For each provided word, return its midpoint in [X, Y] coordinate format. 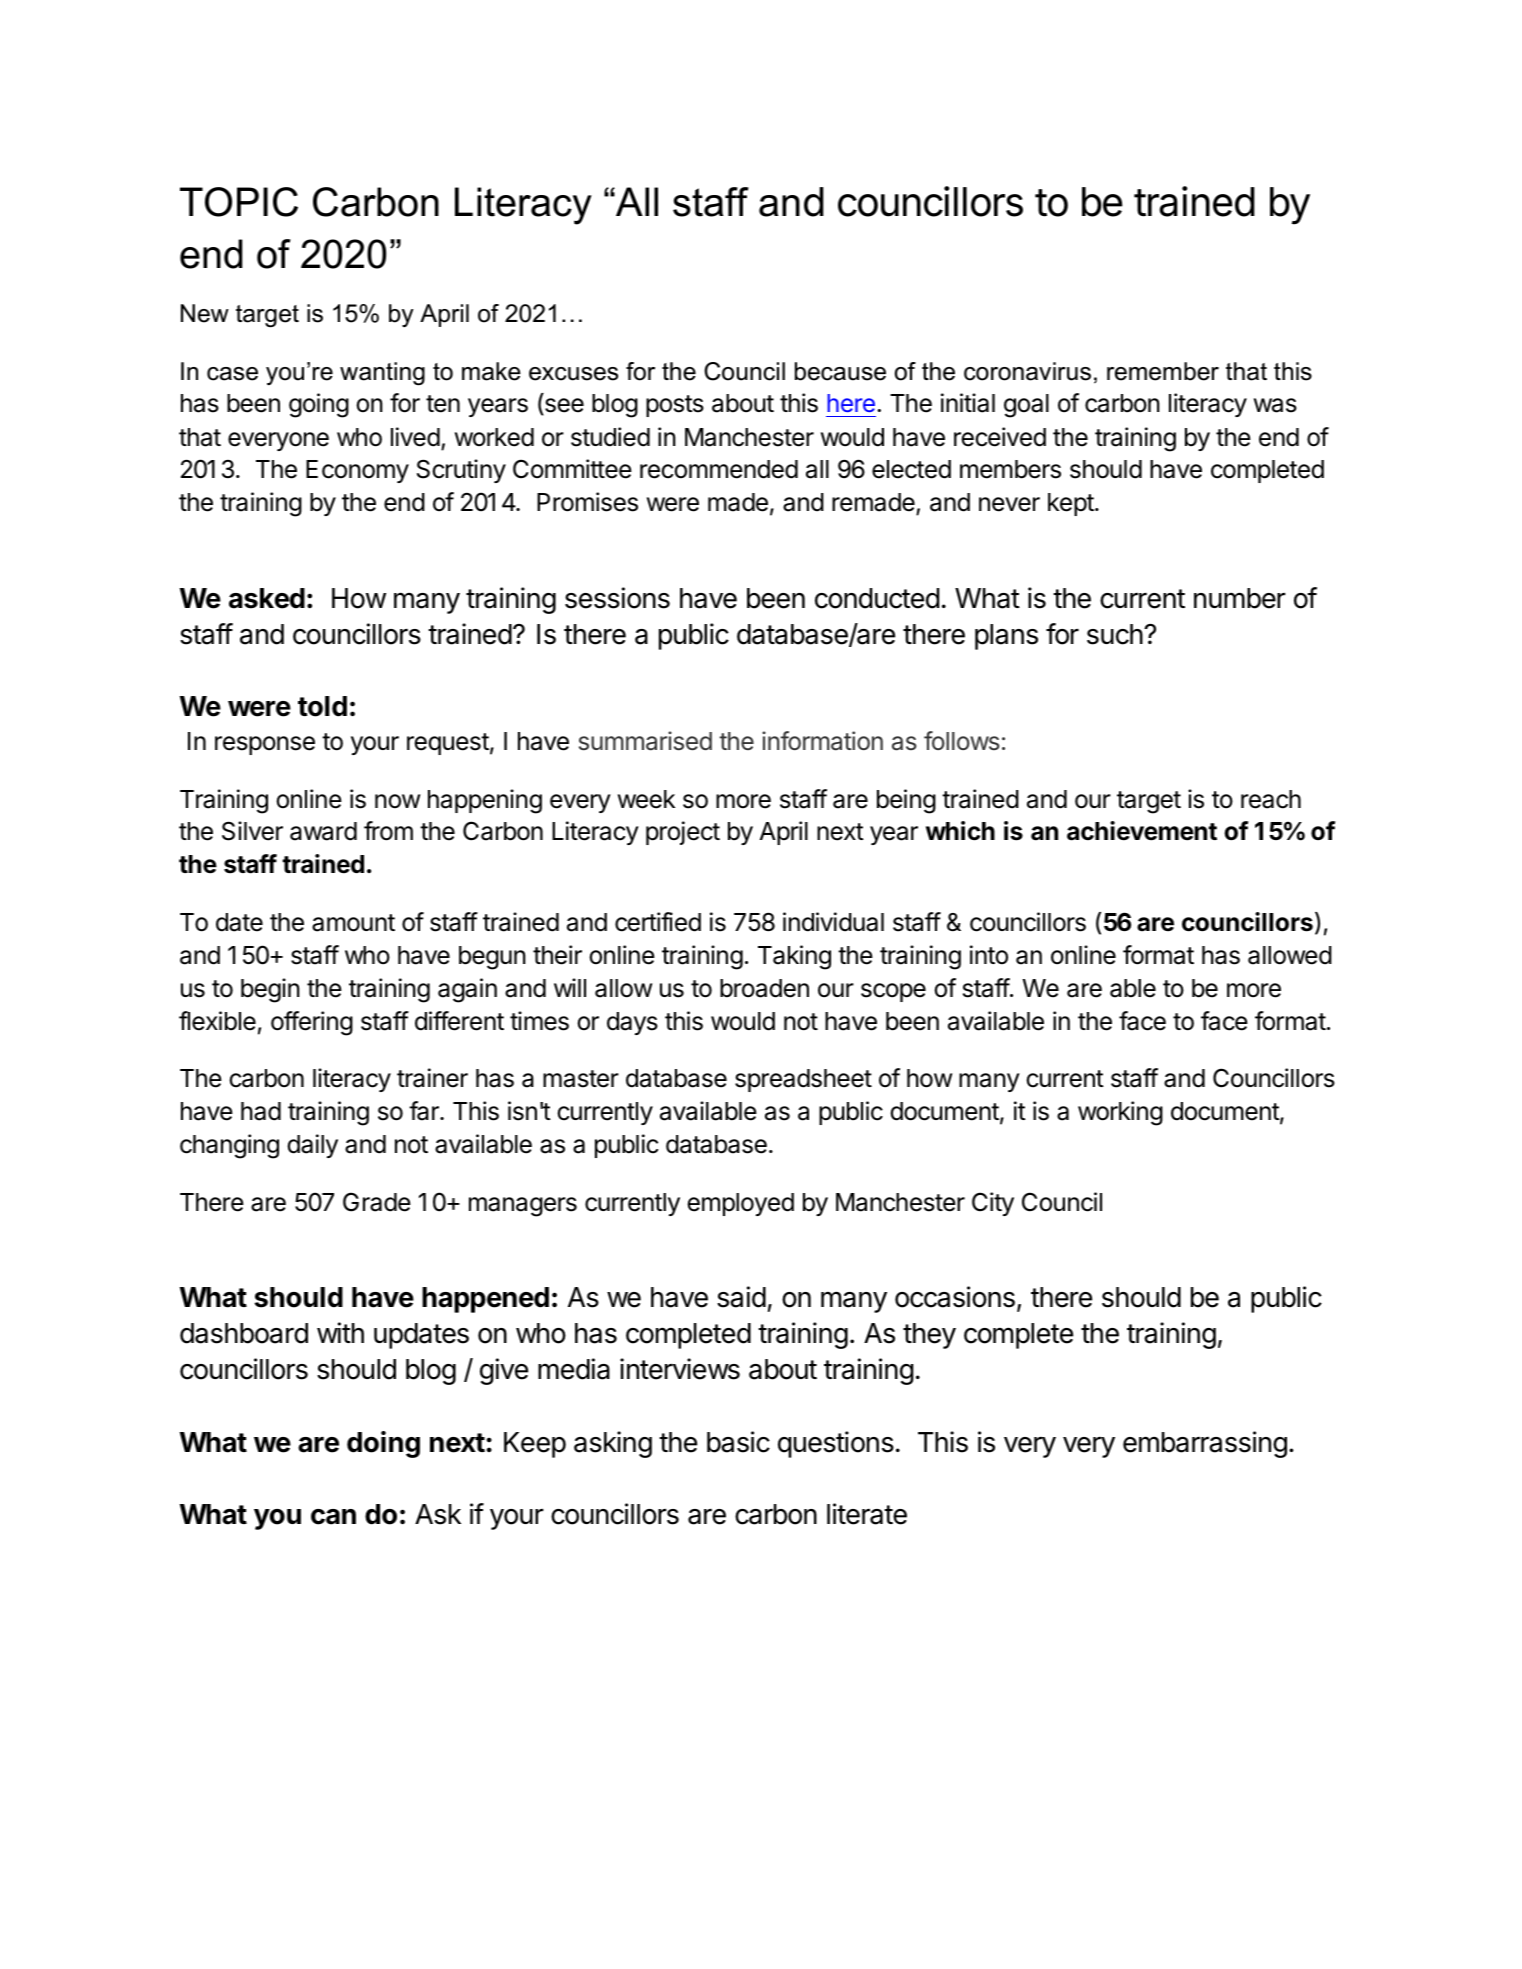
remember [1163, 371]
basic [738, 1442]
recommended [719, 469]
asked [267, 598]
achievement [1142, 831]
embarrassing [1205, 1444]
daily [312, 1146]
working [1120, 1113]
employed [740, 1204]
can [333, 1517]
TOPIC [239, 202]
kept [1071, 504]
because [840, 371]
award [323, 831]
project [683, 833]
